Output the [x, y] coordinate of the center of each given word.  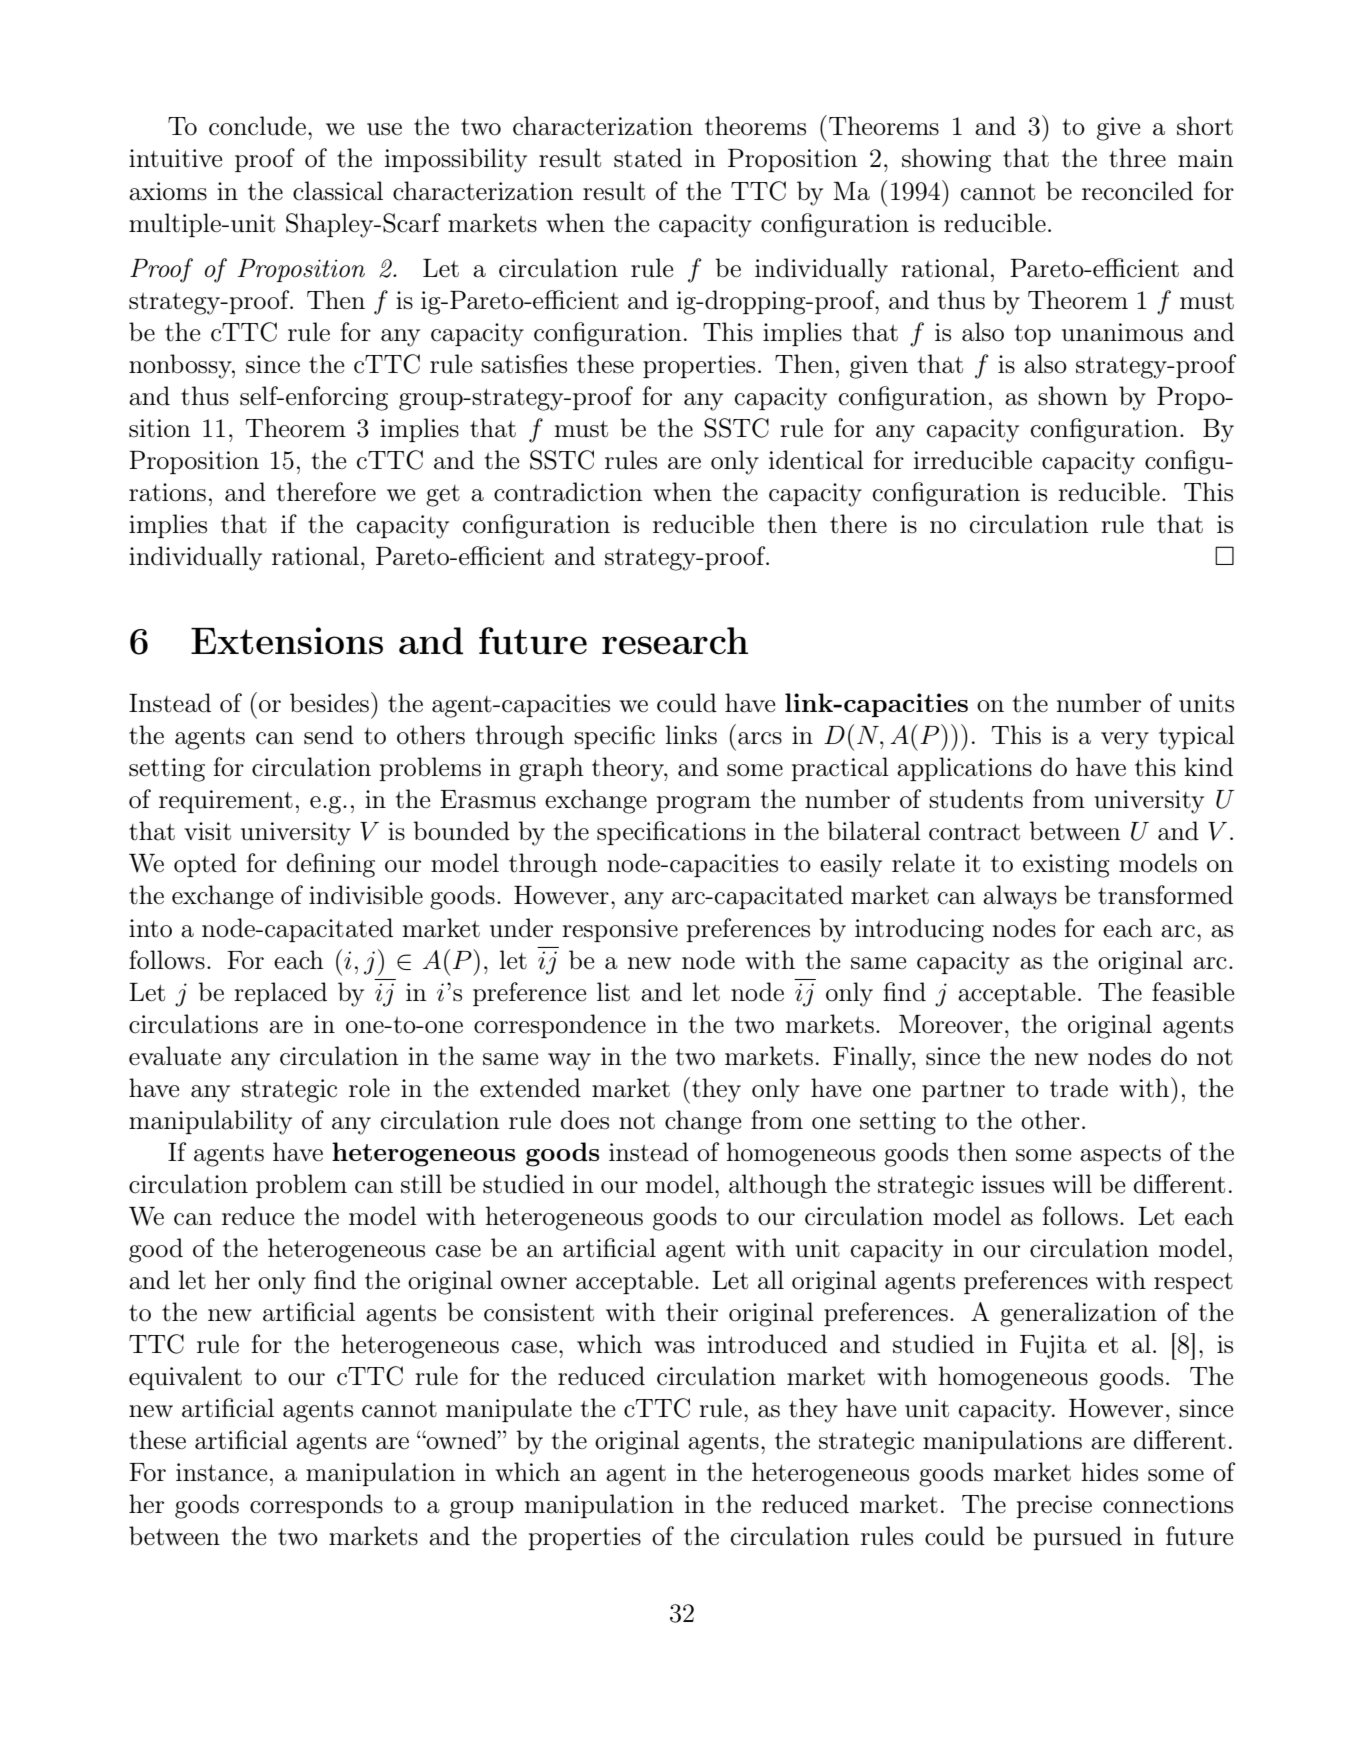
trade [1079, 1088]
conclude [257, 126]
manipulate [509, 1410]
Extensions [287, 640]
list [613, 992]
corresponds [316, 1506]
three [1137, 158]
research [675, 641]
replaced [280, 994]
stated [648, 158]
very [1125, 741]
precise [1054, 1506]
